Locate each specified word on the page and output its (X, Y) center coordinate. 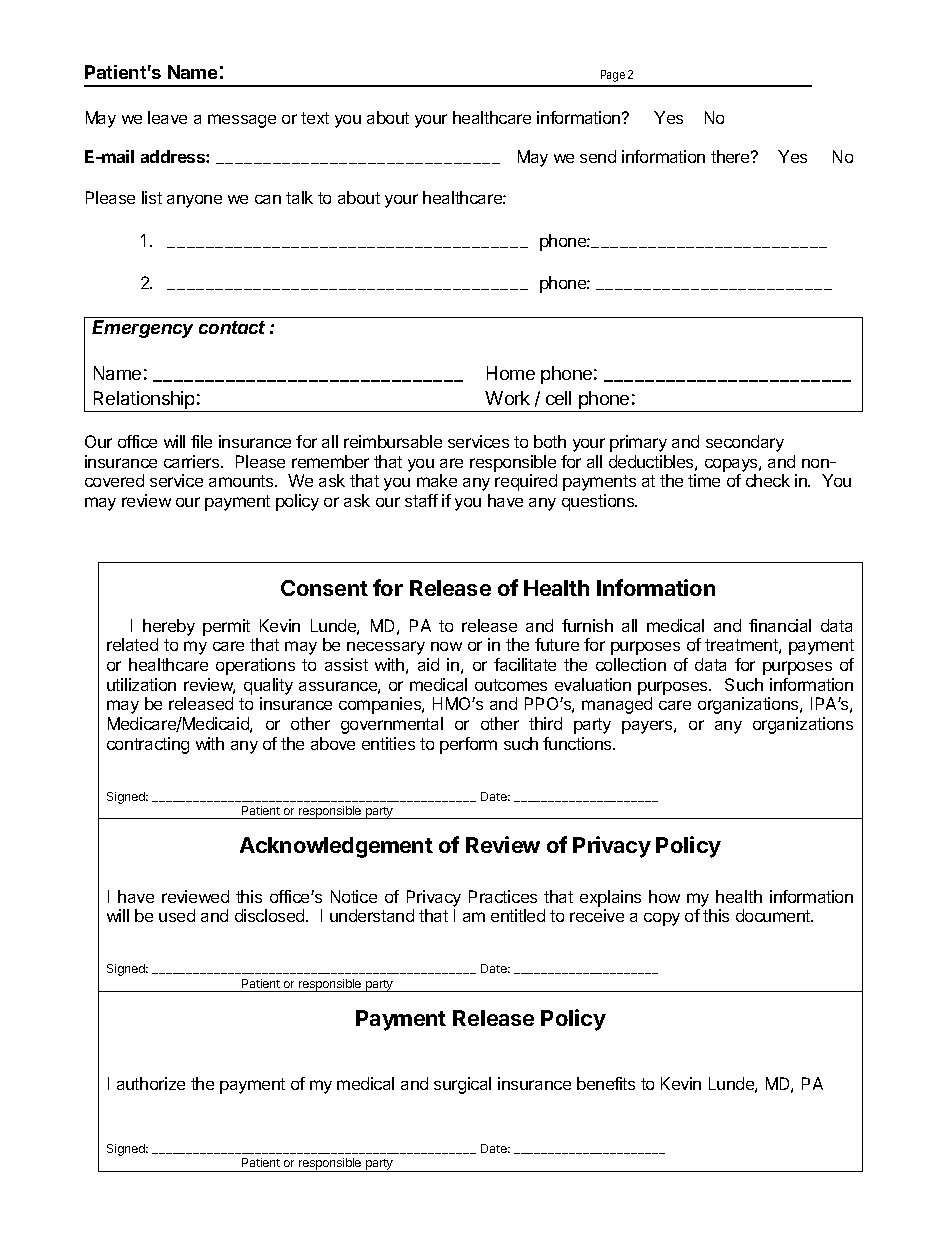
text (315, 118)
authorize (151, 1083)
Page (613, 76)
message (242, 121)
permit (226, 627)
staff (421, 500)
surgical (462, 1085)
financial (780, 625)
